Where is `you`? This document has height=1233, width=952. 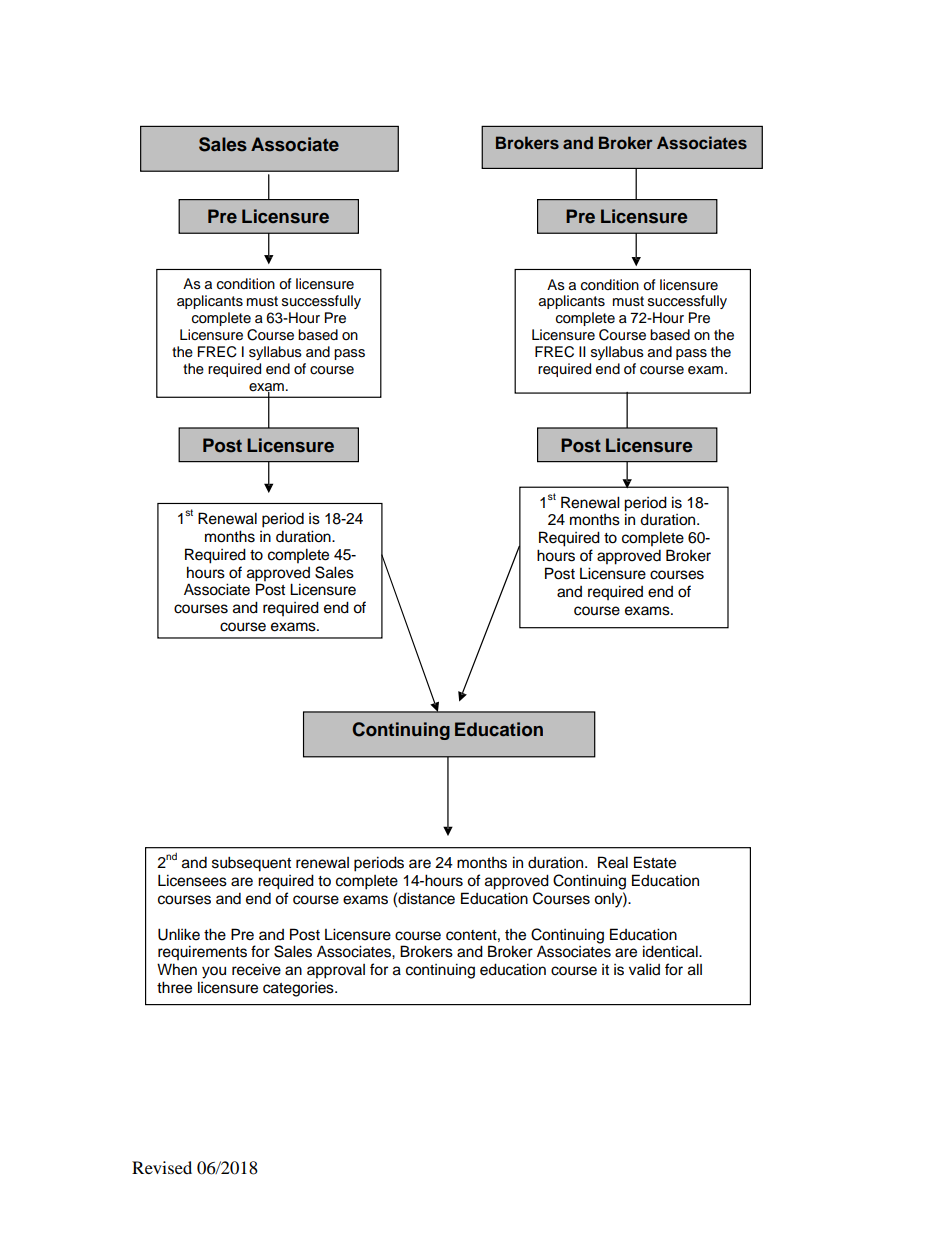
you is located at coordinates (214, 972).
